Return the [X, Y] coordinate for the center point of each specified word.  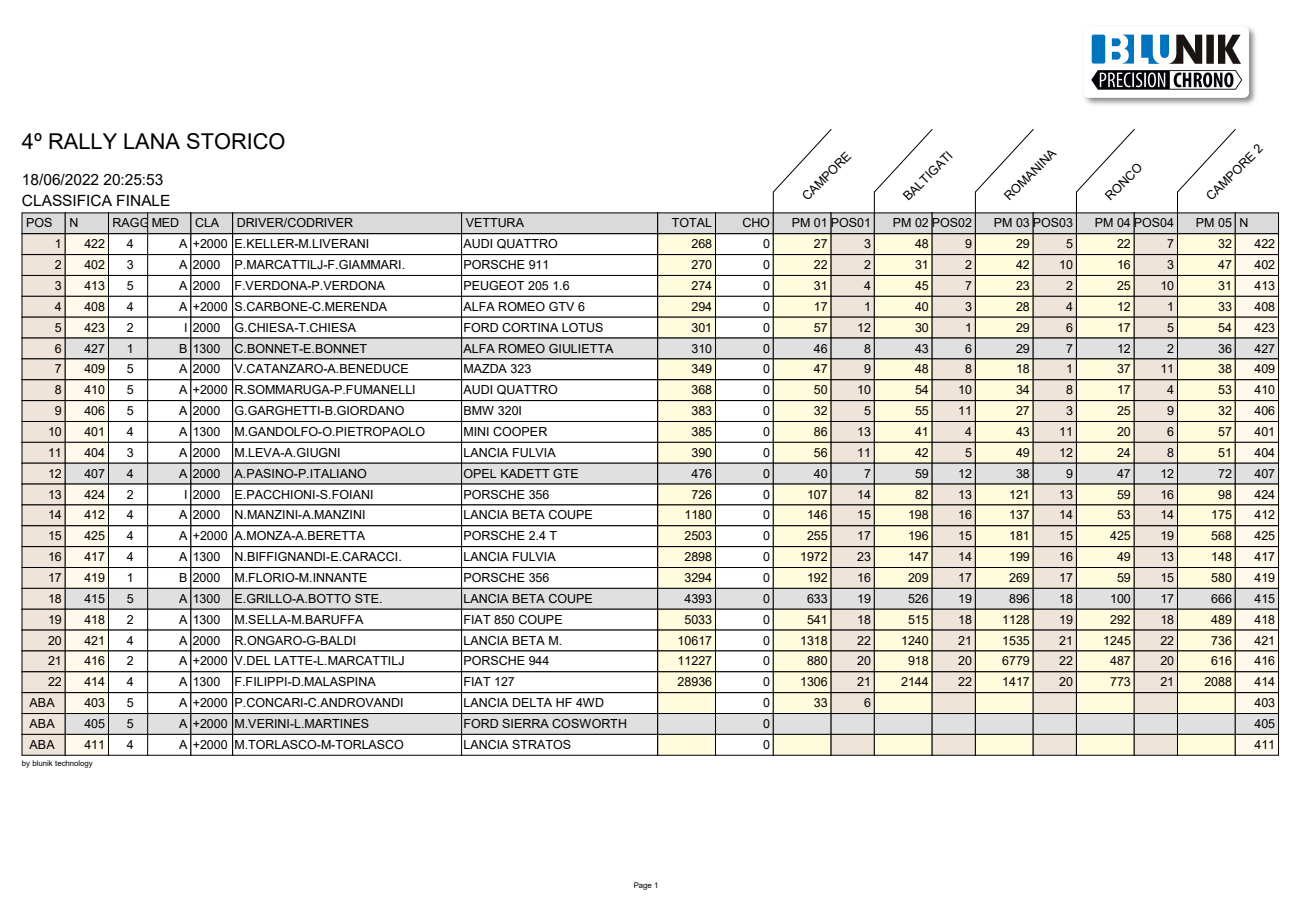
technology [74, 764]
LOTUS [582, 328]
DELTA [532, 702]
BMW [479, 410]
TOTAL [692, 222]
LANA [152, 141]
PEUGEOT [494, 286]
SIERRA [525, 723]
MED [165, 222]
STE [368, 598]
